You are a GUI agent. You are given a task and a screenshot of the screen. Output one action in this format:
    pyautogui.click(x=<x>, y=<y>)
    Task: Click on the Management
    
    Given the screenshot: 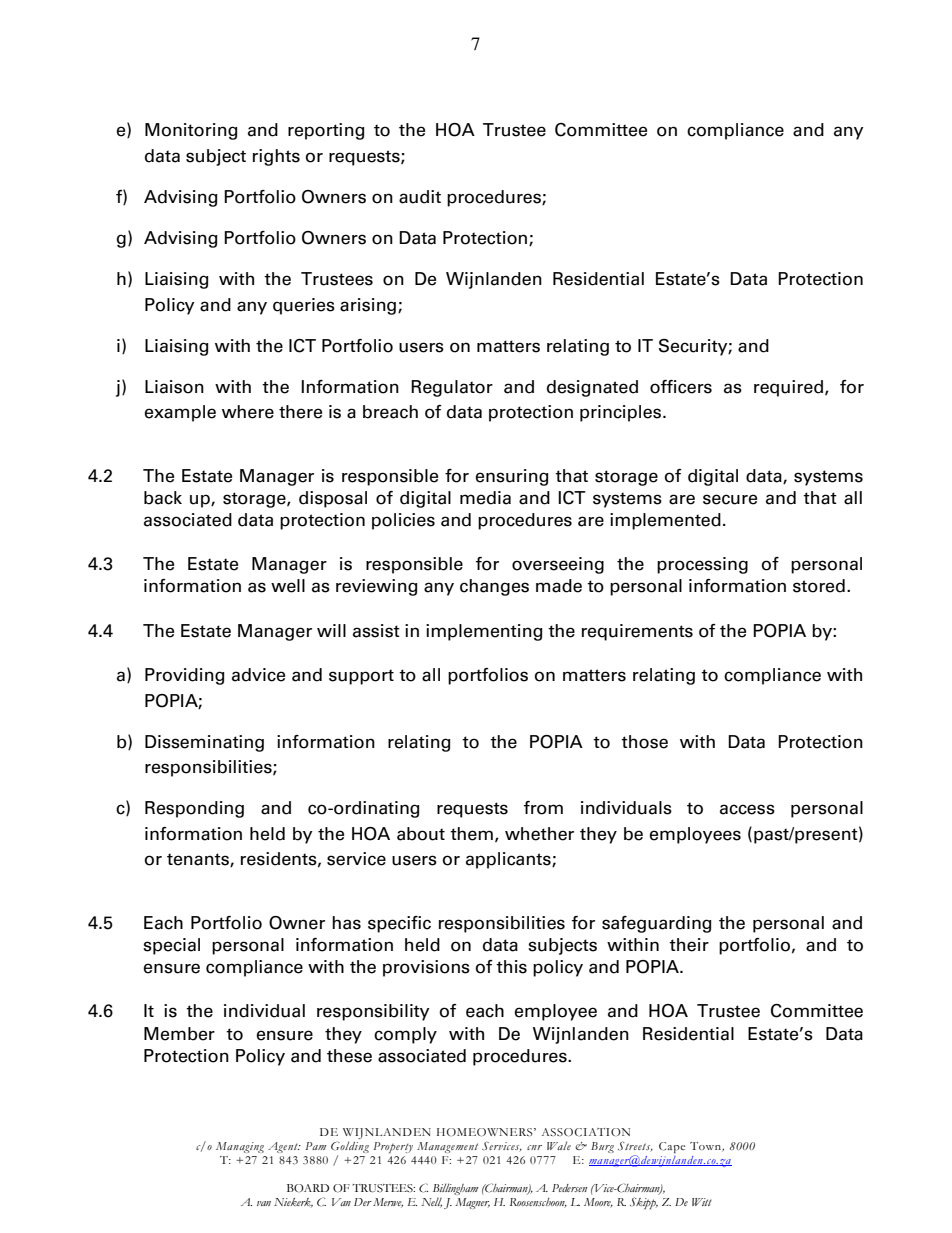 What is the action you would take?
    pyautogui.click(x=447, y=1147)
